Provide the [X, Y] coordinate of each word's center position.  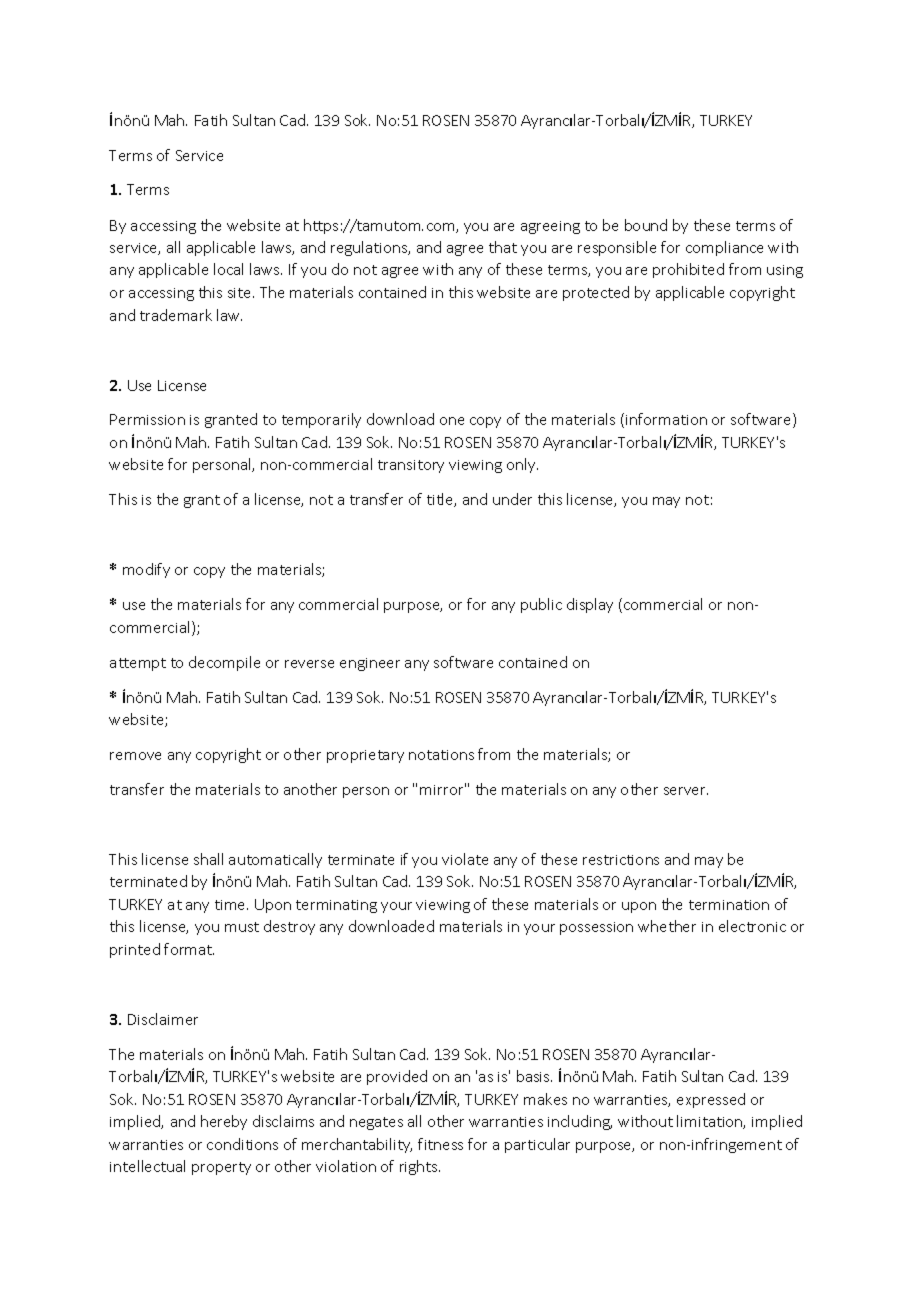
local [228, 269]
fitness [440, 1144]
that [503, 247]
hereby [224, 1122]
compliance [724, 248]
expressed [711, 1100]
